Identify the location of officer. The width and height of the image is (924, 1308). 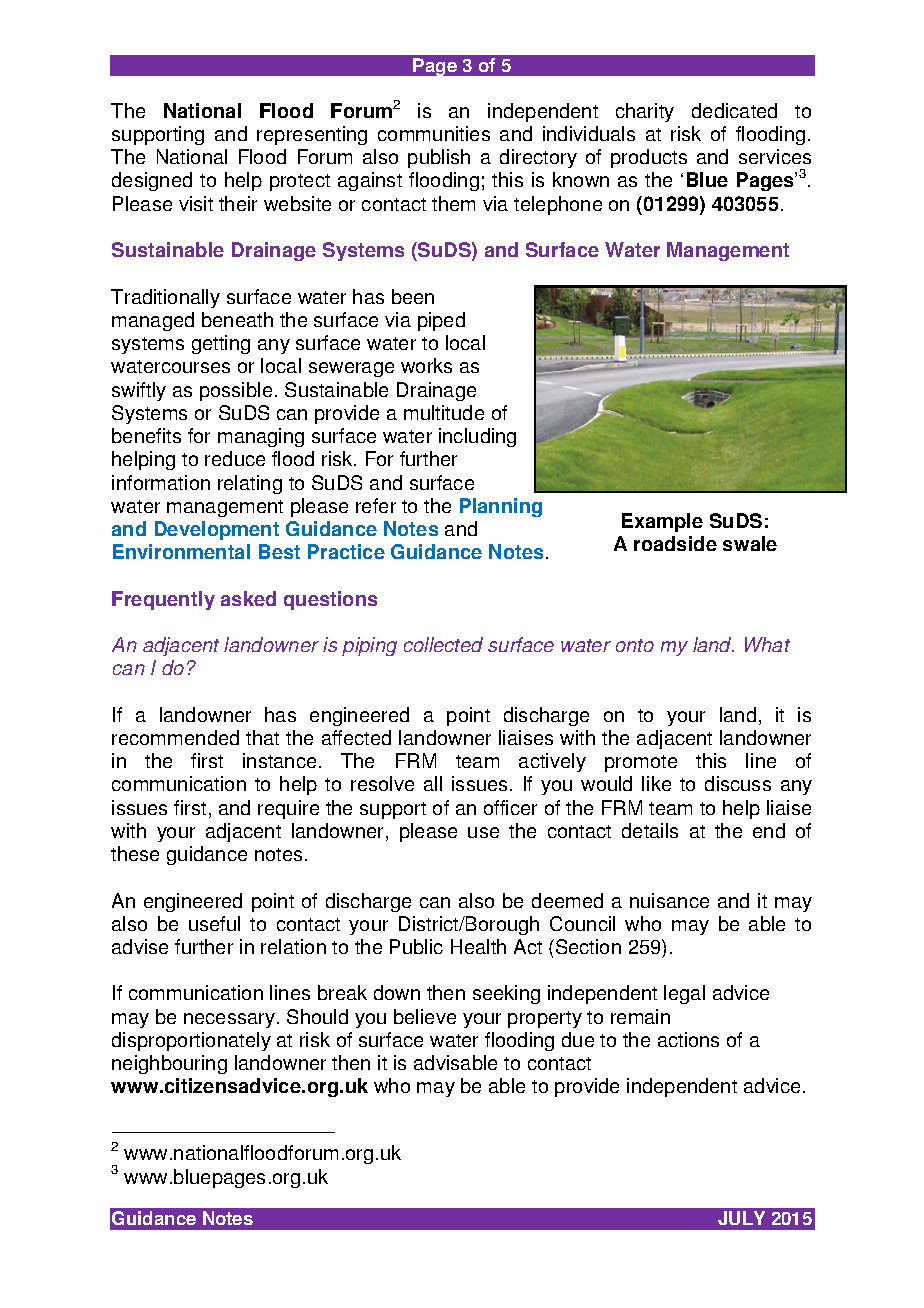
(510, 807).
